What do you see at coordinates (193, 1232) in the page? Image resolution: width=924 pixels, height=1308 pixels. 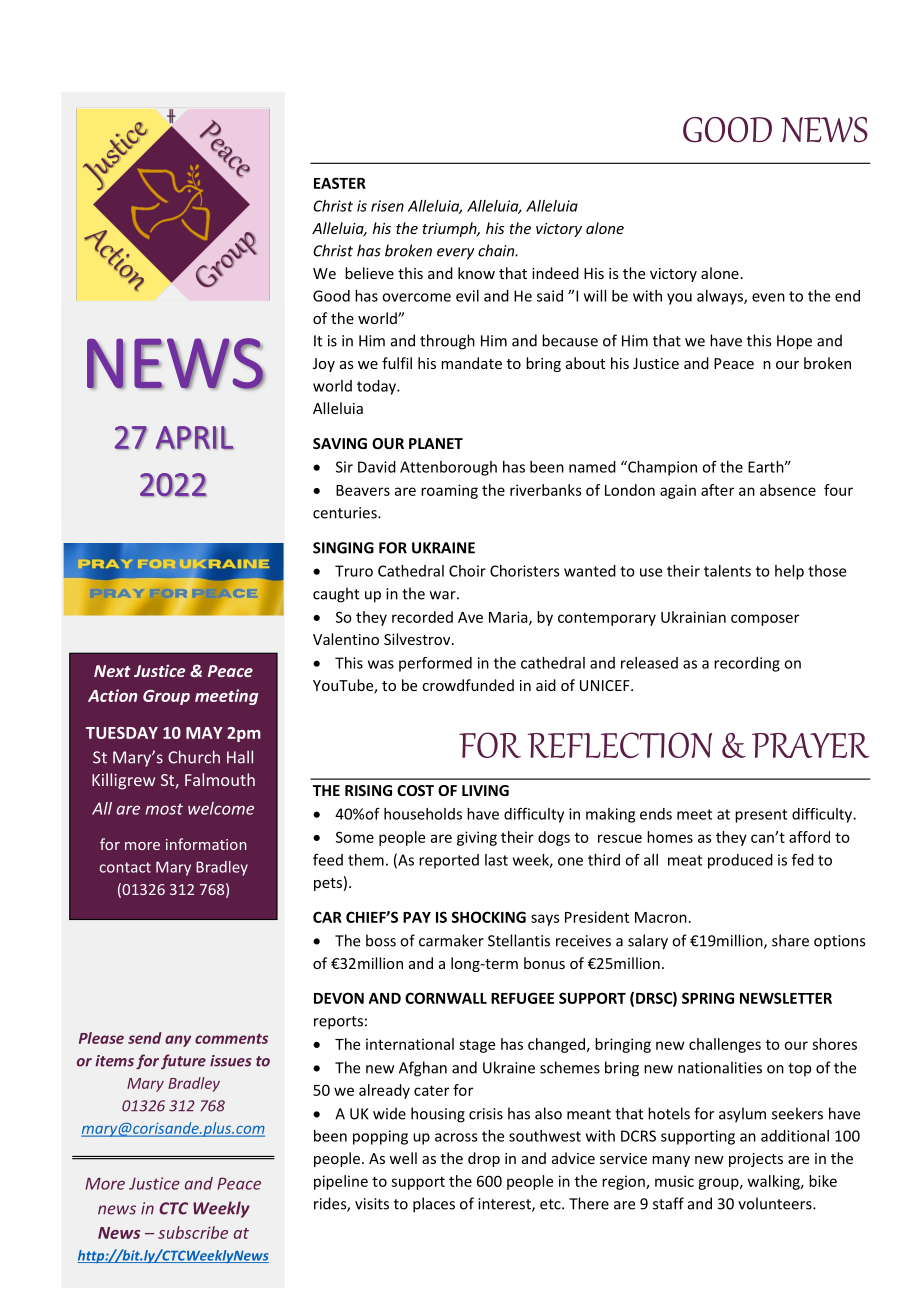 I see `subscribe` at bounding box center [193, 1232].
